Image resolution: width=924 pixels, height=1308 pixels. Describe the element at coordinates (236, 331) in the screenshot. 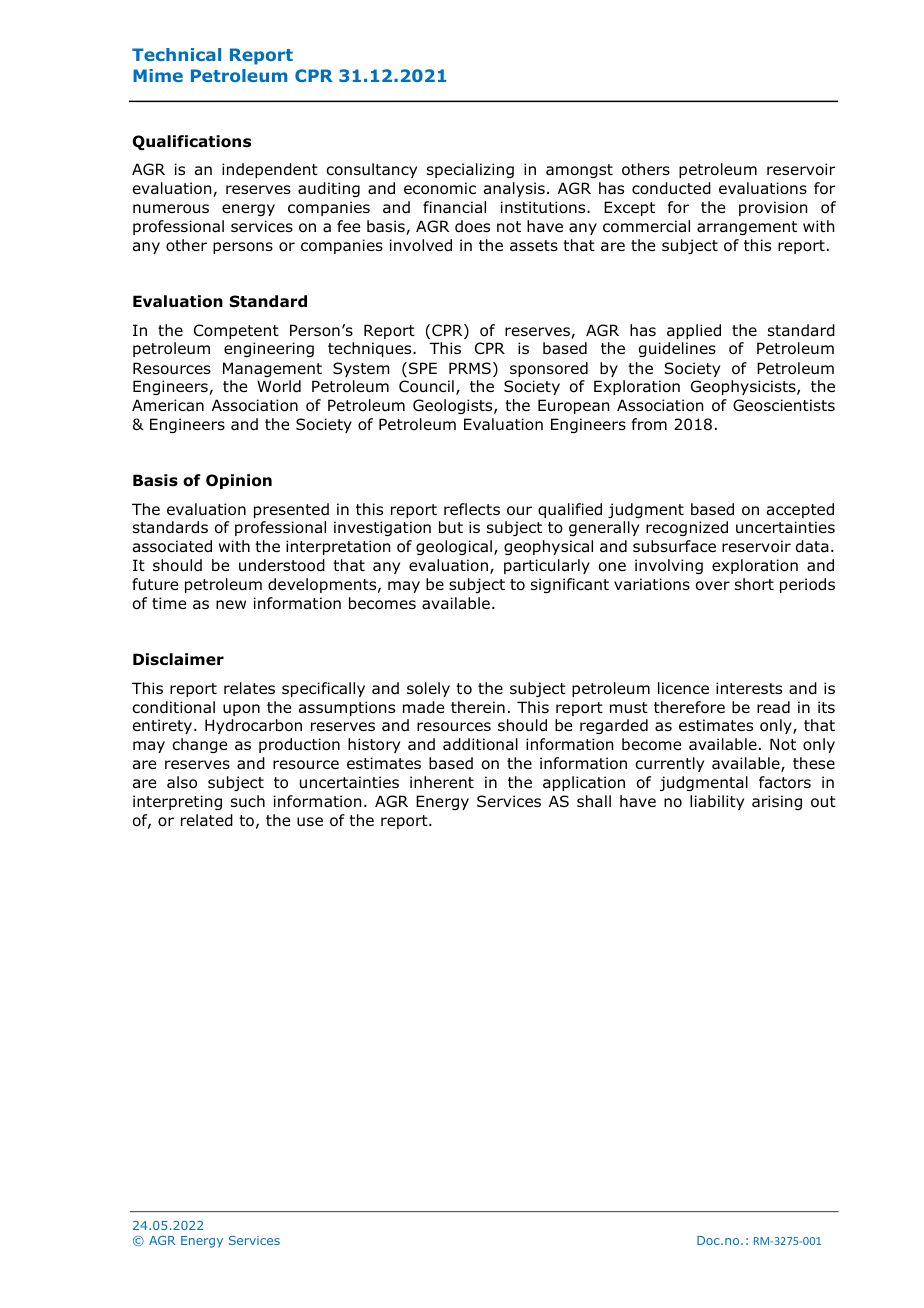

I see `Competent` at that location.
